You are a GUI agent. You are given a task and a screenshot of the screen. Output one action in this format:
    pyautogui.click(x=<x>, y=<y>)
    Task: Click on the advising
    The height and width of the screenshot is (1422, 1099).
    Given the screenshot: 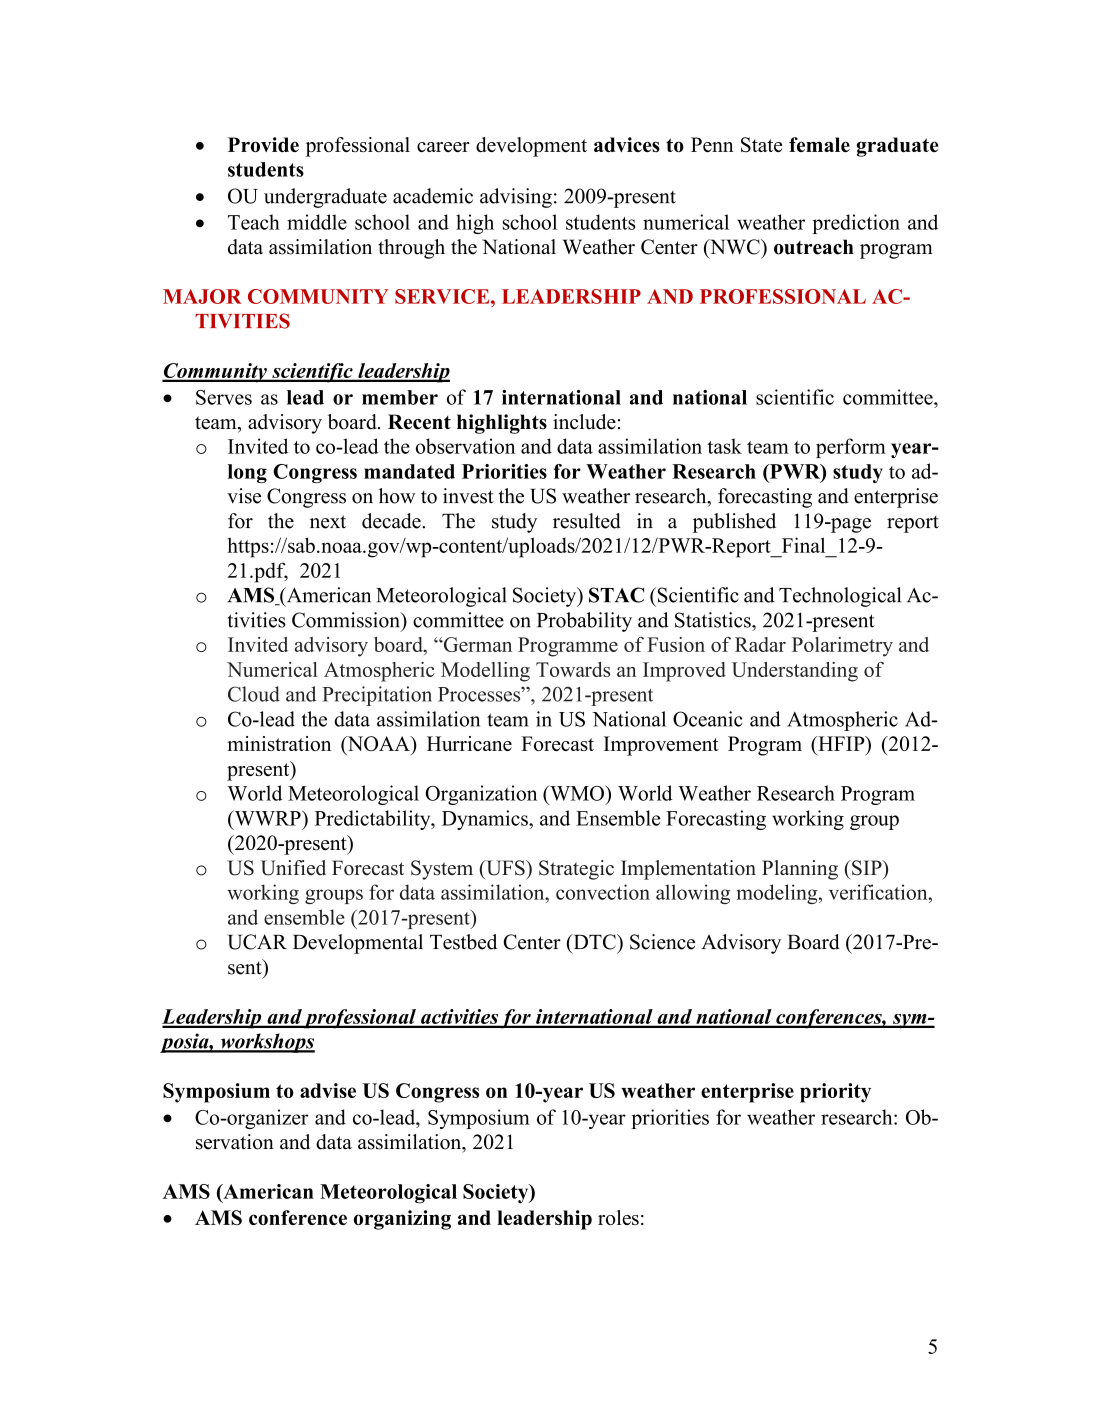 What is the action you would take?
    pyautogui.click(x=516, y=198)
